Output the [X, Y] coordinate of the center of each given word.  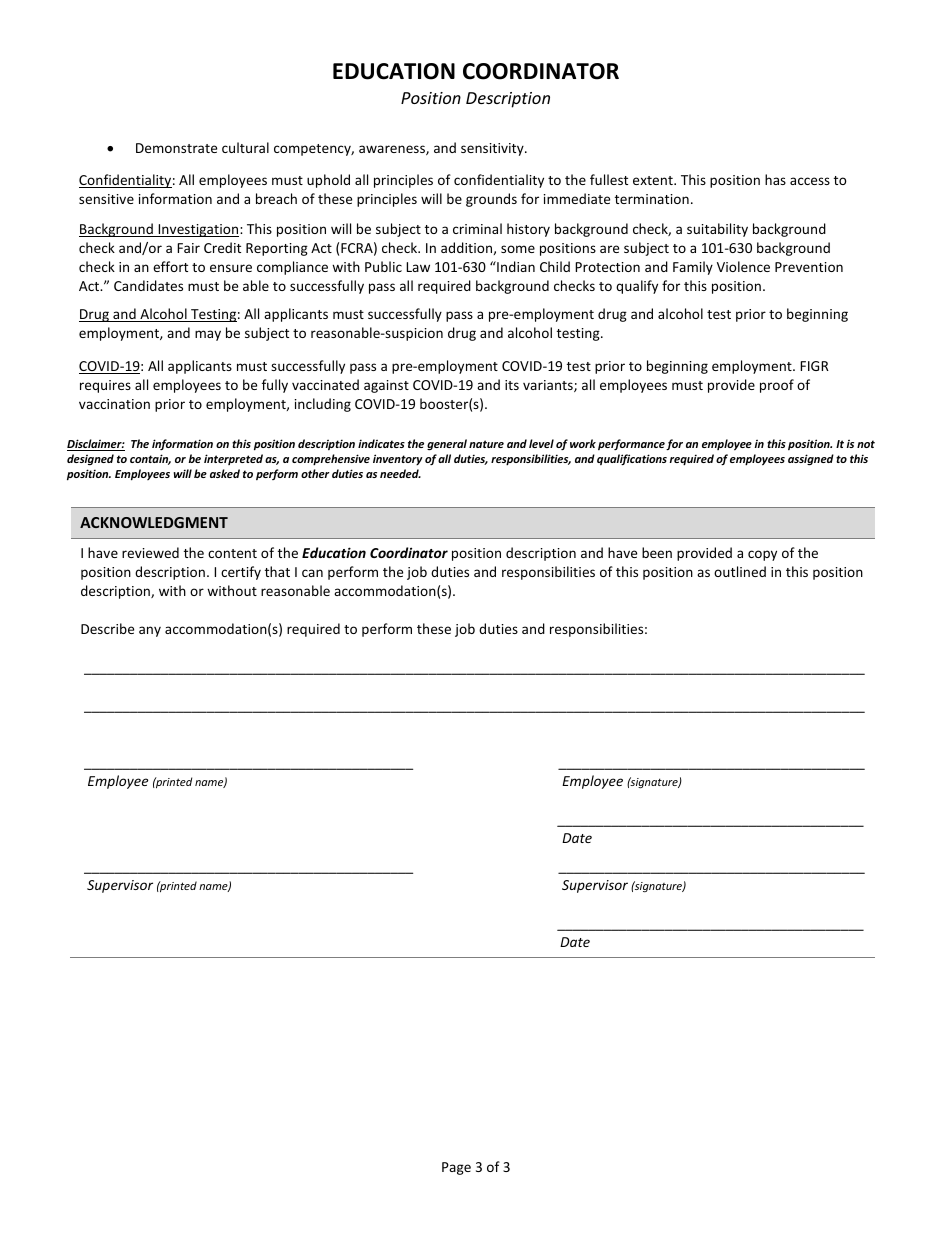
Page [456, 1168]
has [775, 179]
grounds [491, 200]
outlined [740, 571]
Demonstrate [176, 148]
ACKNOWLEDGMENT [154, 522]
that [277, 571]
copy [762, 555]
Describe [107, 628]
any [150, 631]
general [447, 445]
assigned [811, 460]
